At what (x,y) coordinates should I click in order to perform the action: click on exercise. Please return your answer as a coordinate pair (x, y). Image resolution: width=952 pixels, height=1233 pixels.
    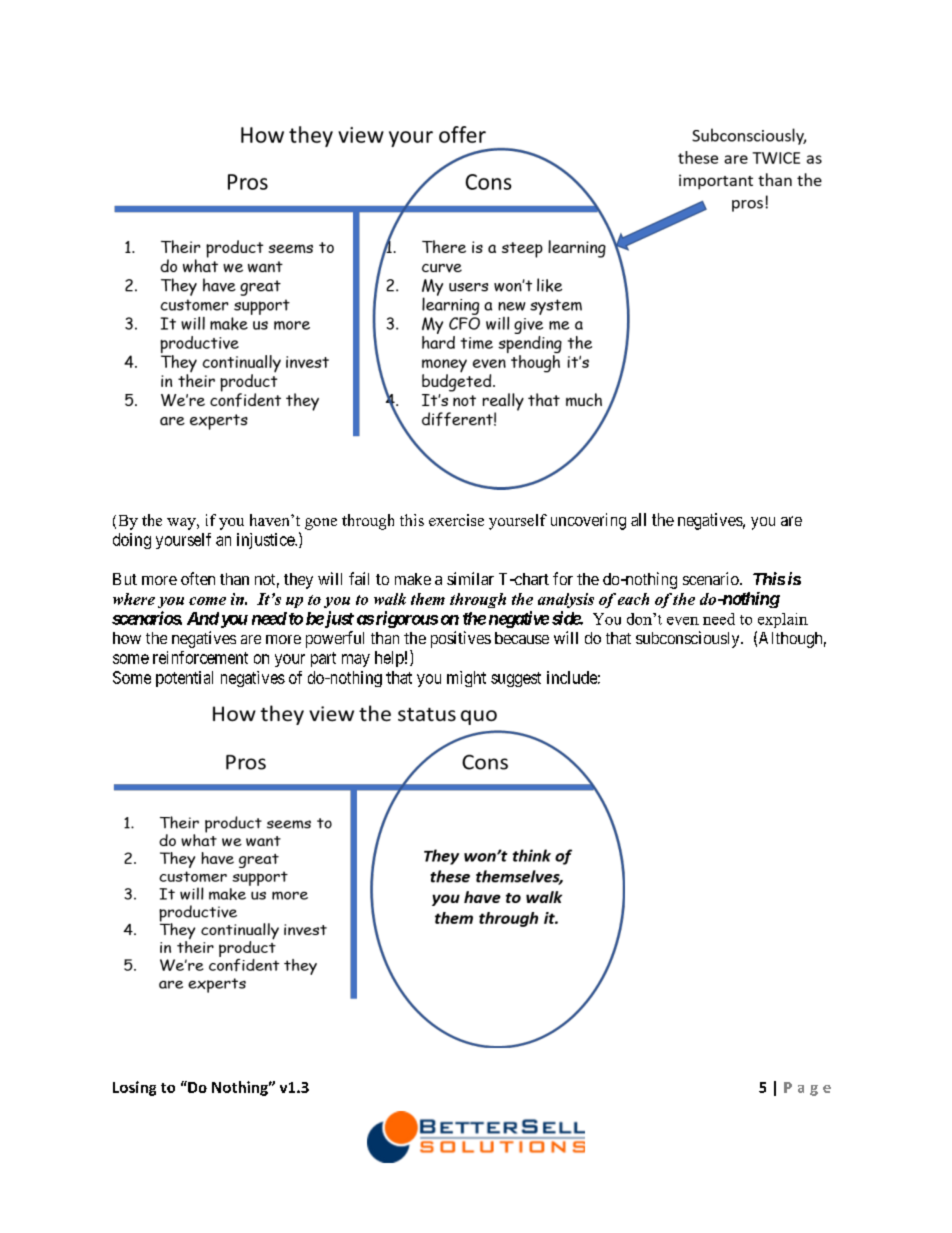
    Looking at the image, I should click on (456, 520).
